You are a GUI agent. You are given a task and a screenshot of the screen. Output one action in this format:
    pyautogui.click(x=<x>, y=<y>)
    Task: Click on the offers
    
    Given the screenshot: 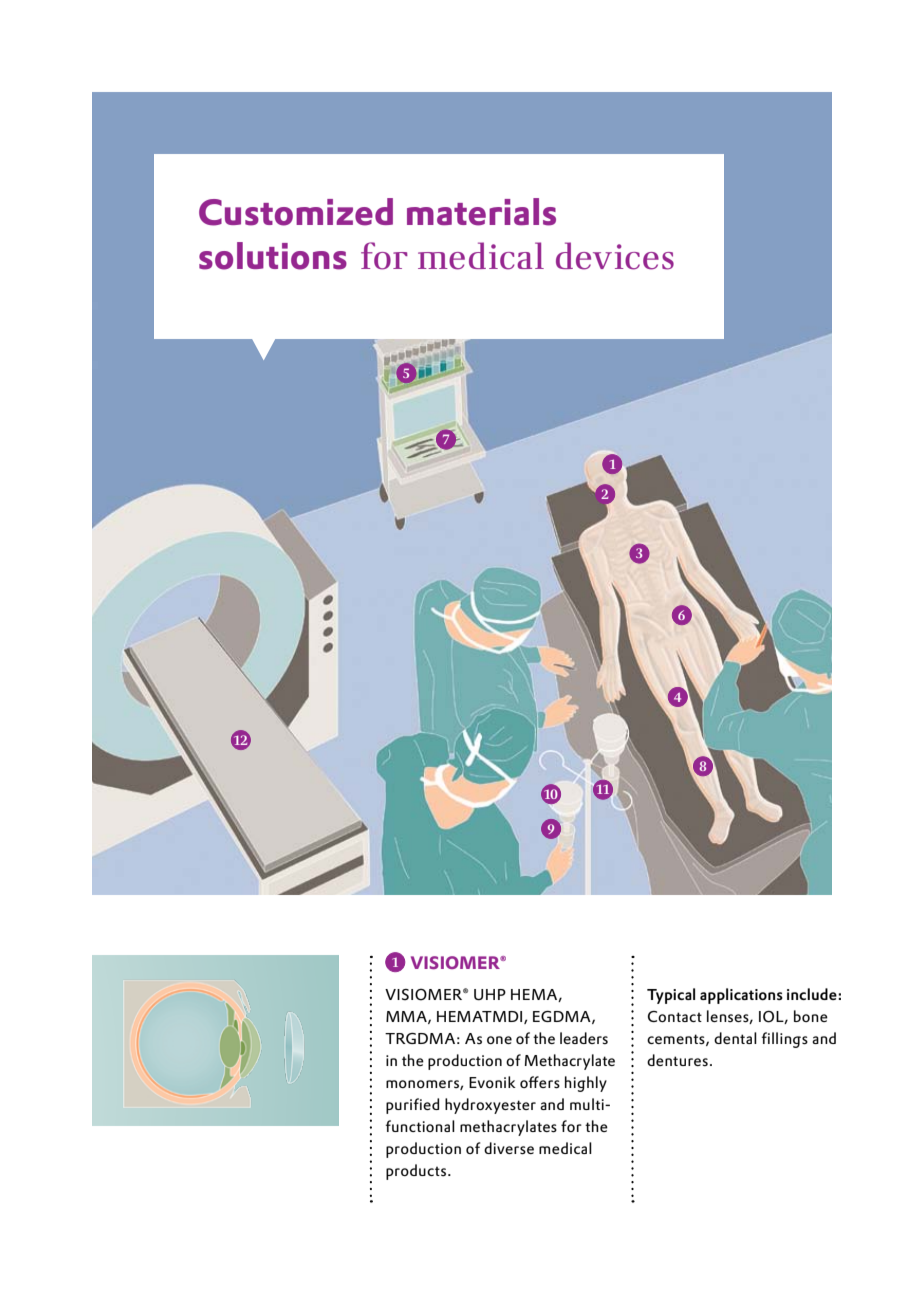 What is the action you would take?
    pyautogui.click(x=540, y=1082)
